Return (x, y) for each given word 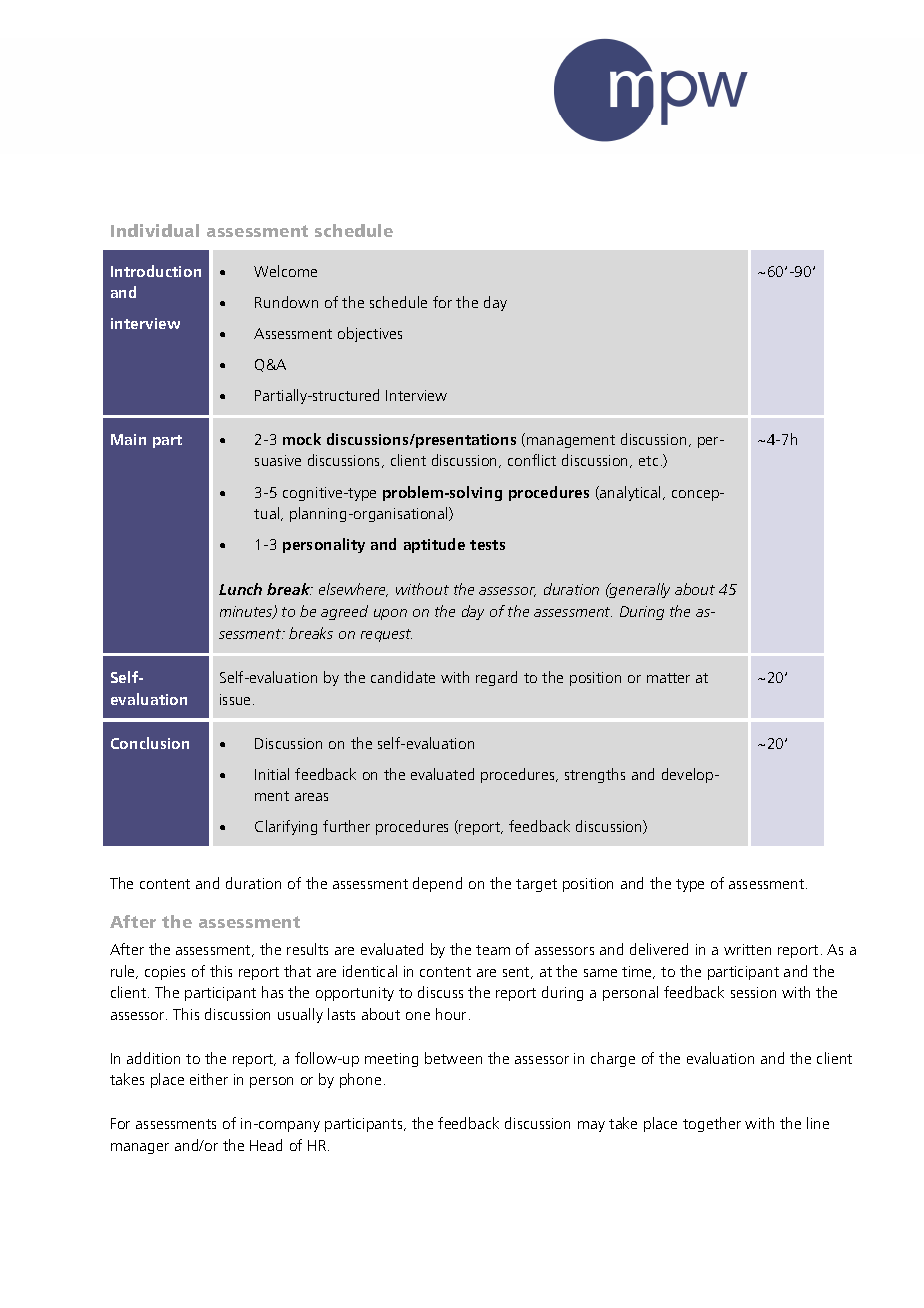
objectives (370, 334)
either (209, 1079)
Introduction (156, 271)
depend (437, 884)
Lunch (240, 589)
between (453, 1058)
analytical (631, 493)
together (712, 1124)
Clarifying (286, 827)
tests (487, 545)
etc (648, 461)
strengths (595, 775)
